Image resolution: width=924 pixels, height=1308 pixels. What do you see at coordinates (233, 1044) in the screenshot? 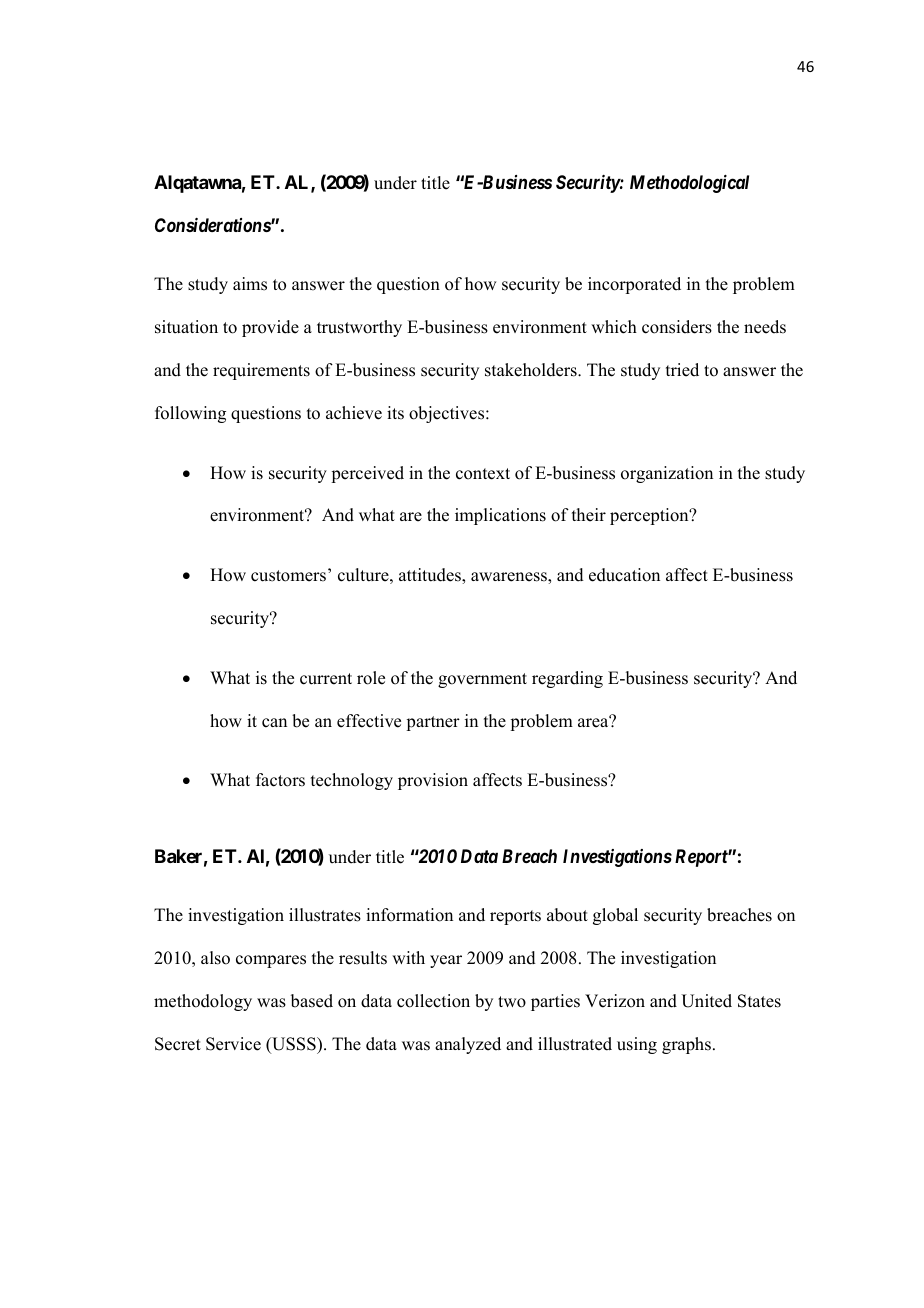
I see `Service` at bounding box center [233, 1044].
